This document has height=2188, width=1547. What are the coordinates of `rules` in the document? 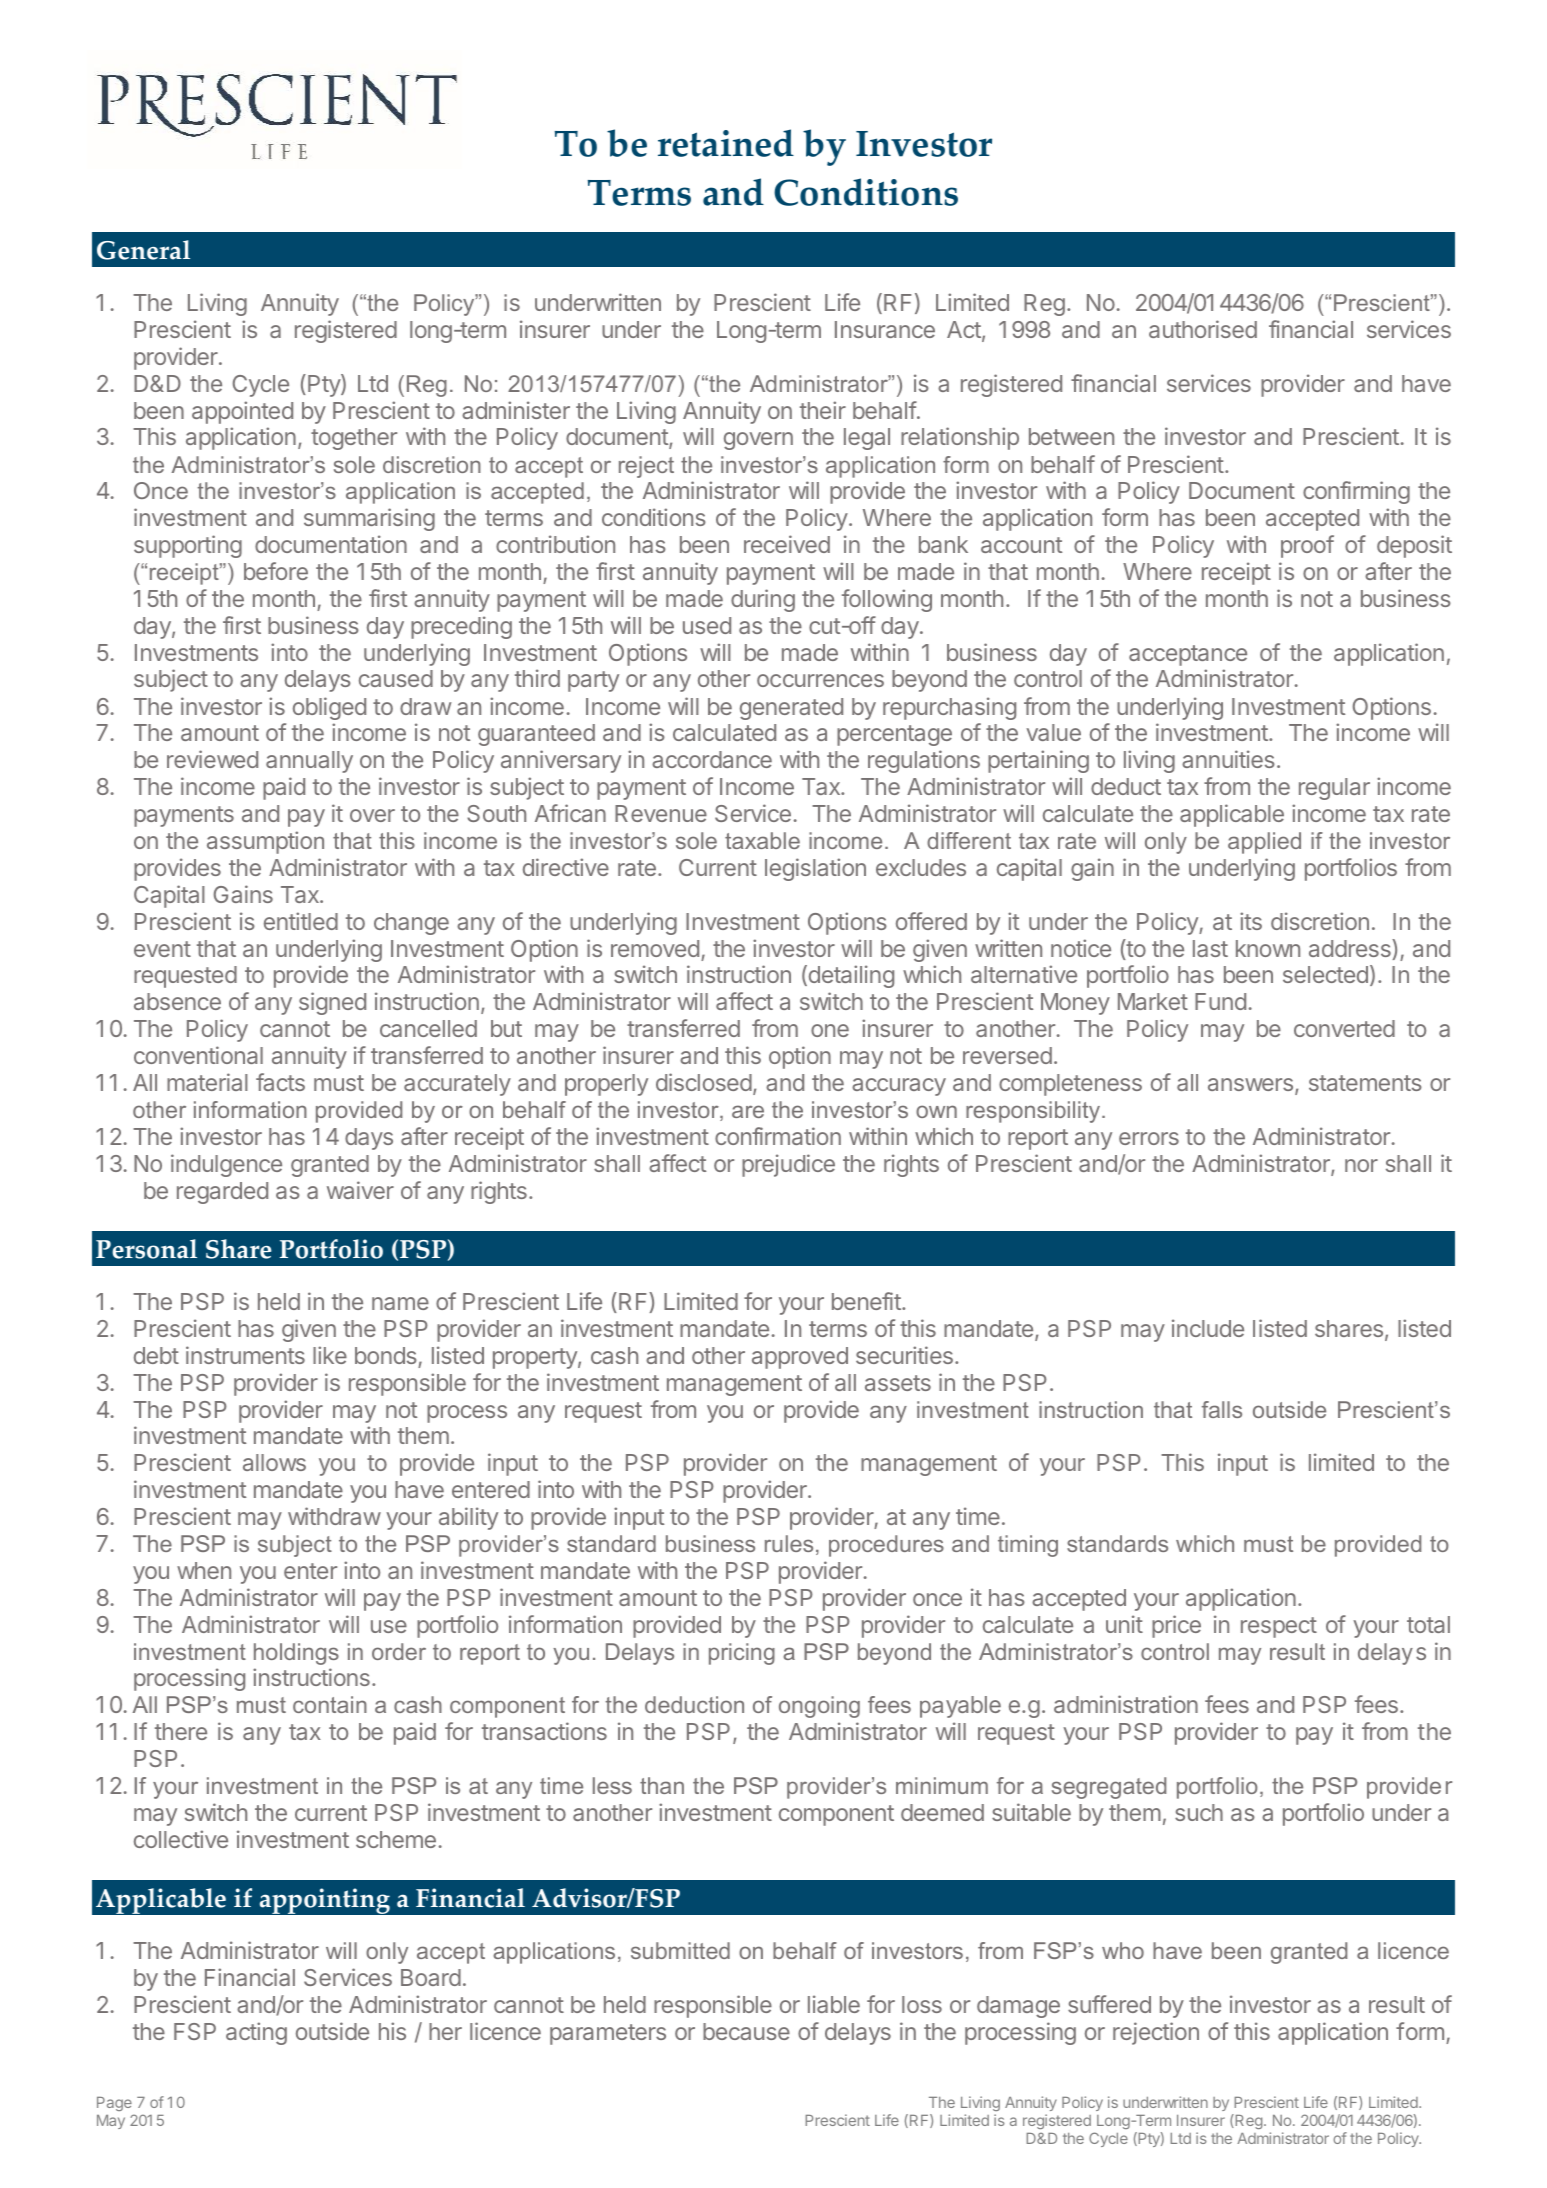 It's located at (789, 1543).
